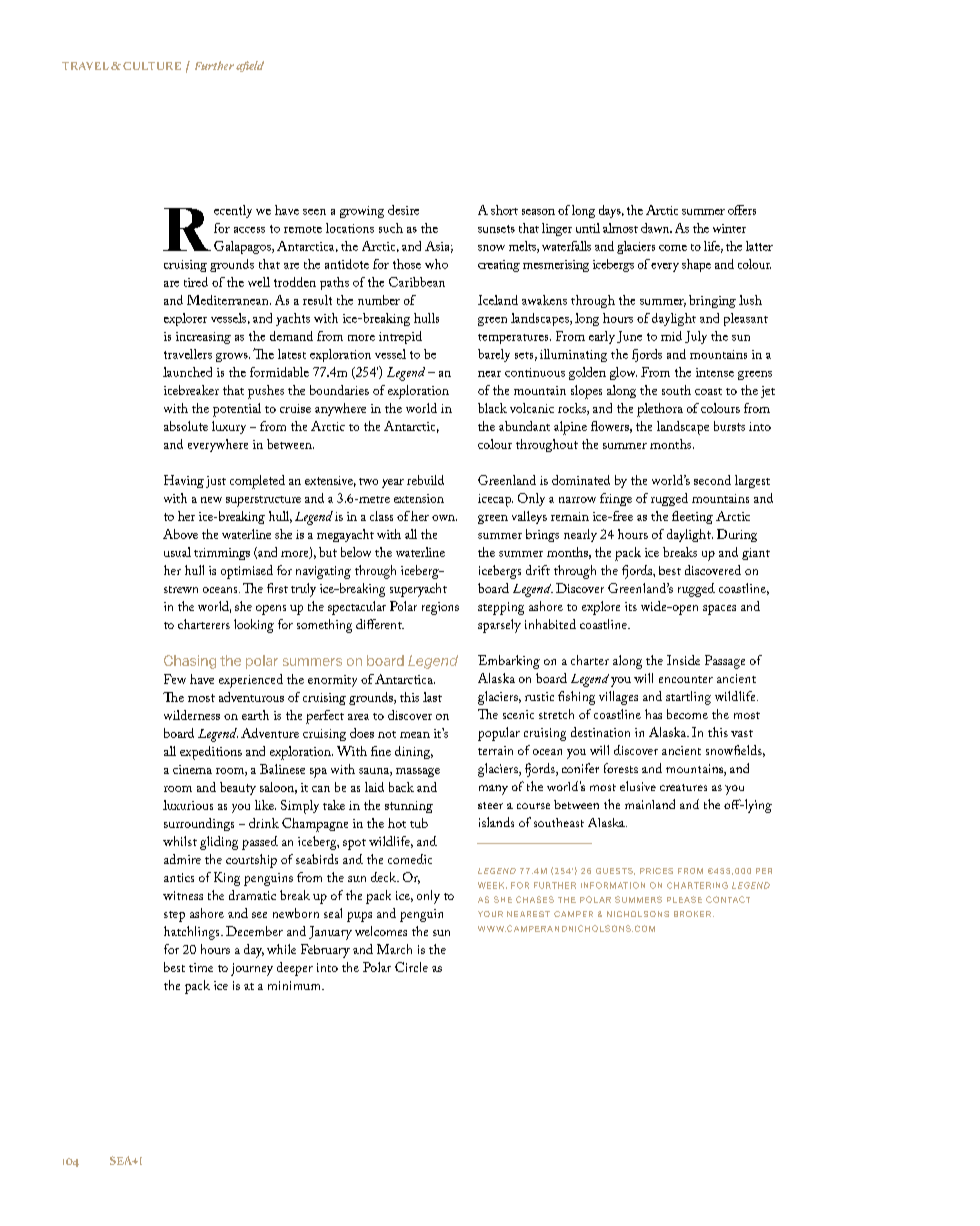 Image resolution: width=980 pixels, height=1226 pixels. What do you see at coordinates (201, 967) in the screenshot?
I see `time` at bounding box center [201, 967].
